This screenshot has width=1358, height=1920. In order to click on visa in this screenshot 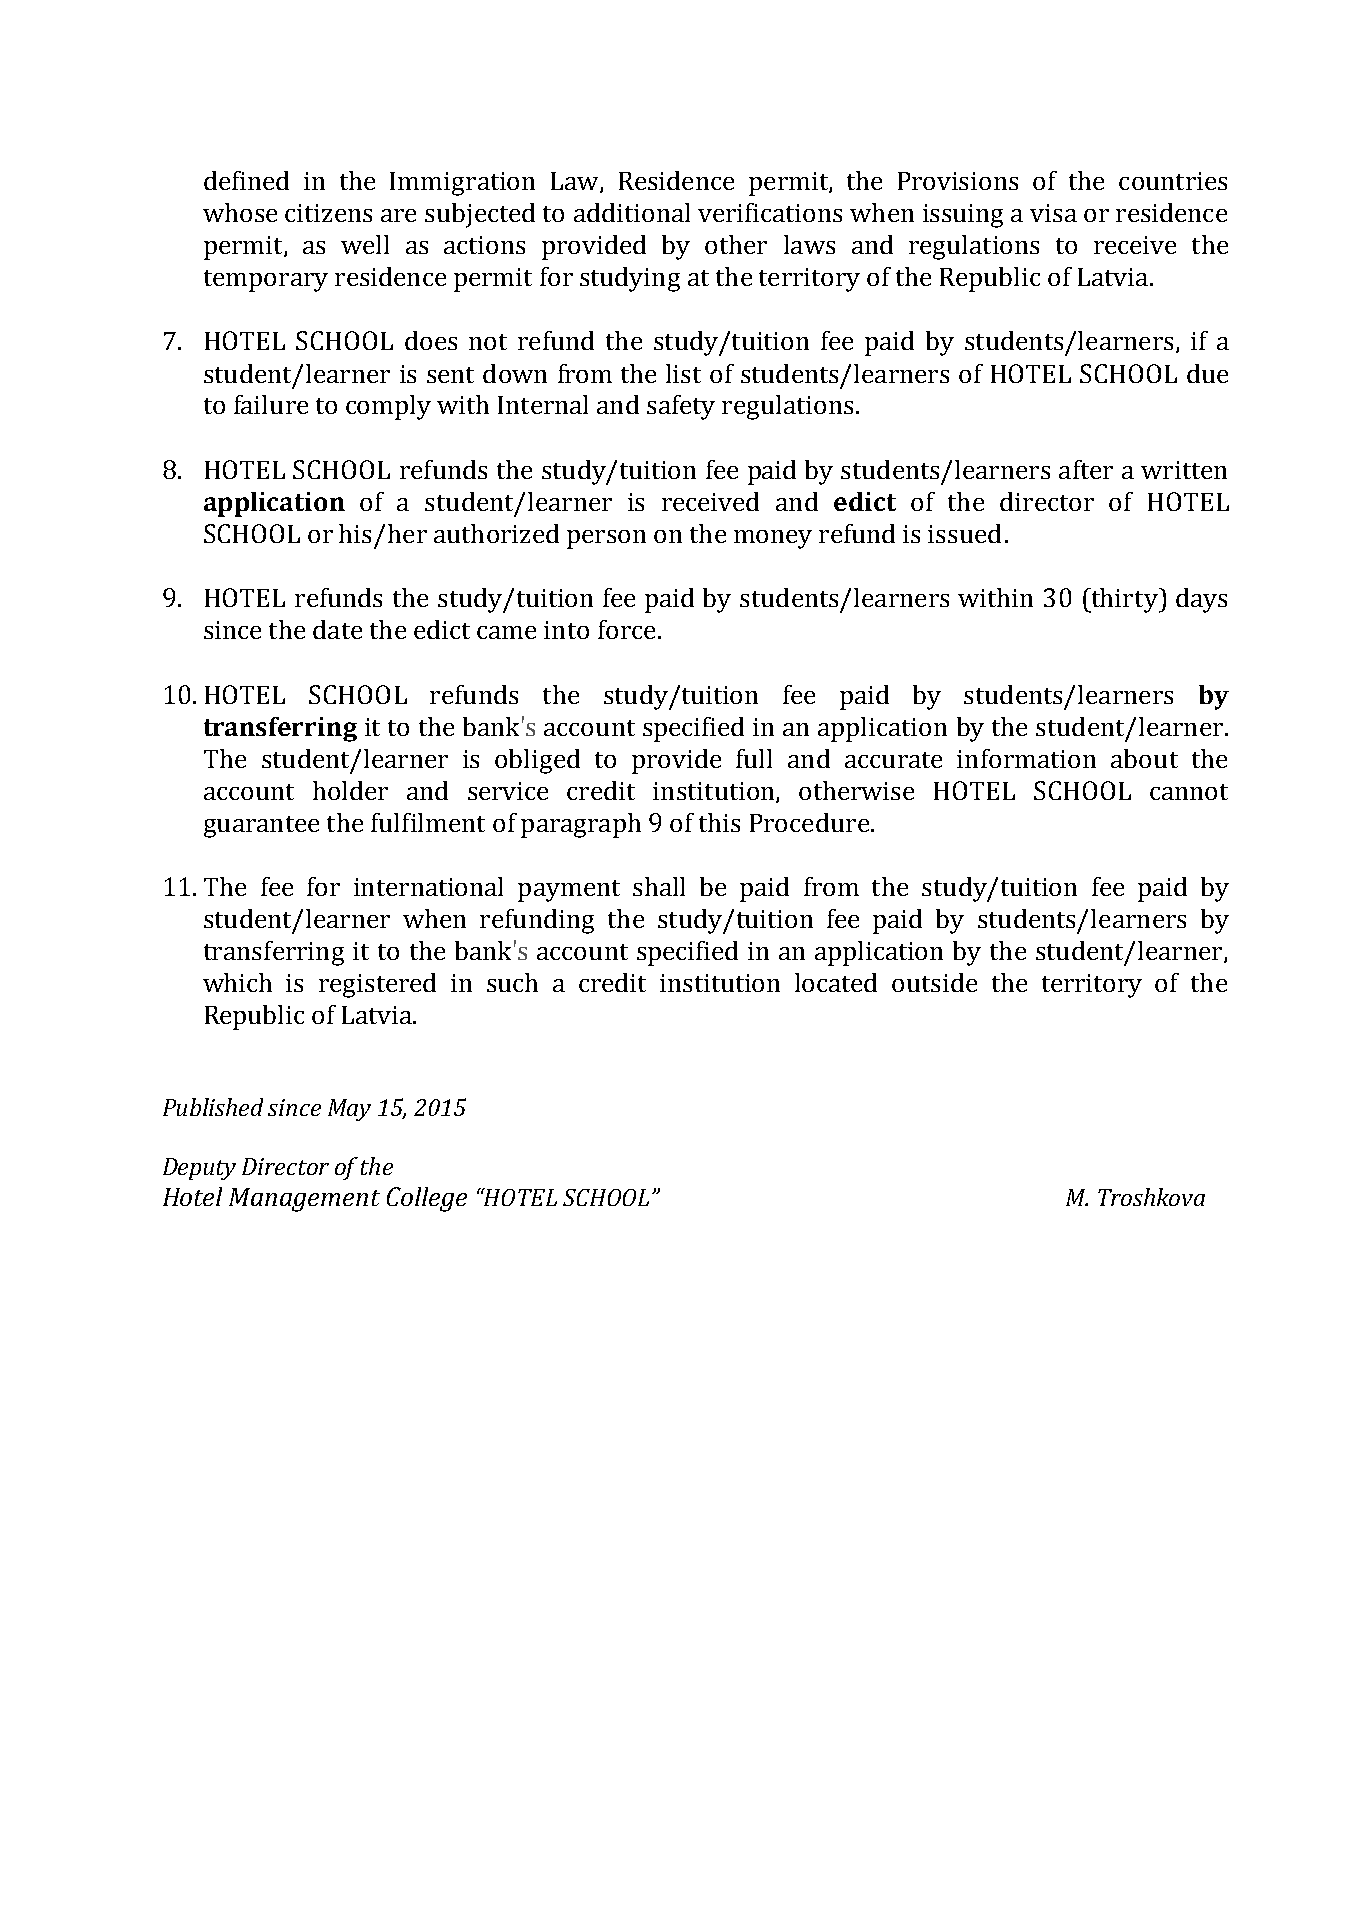, I will do `click(1053, 213)`.
